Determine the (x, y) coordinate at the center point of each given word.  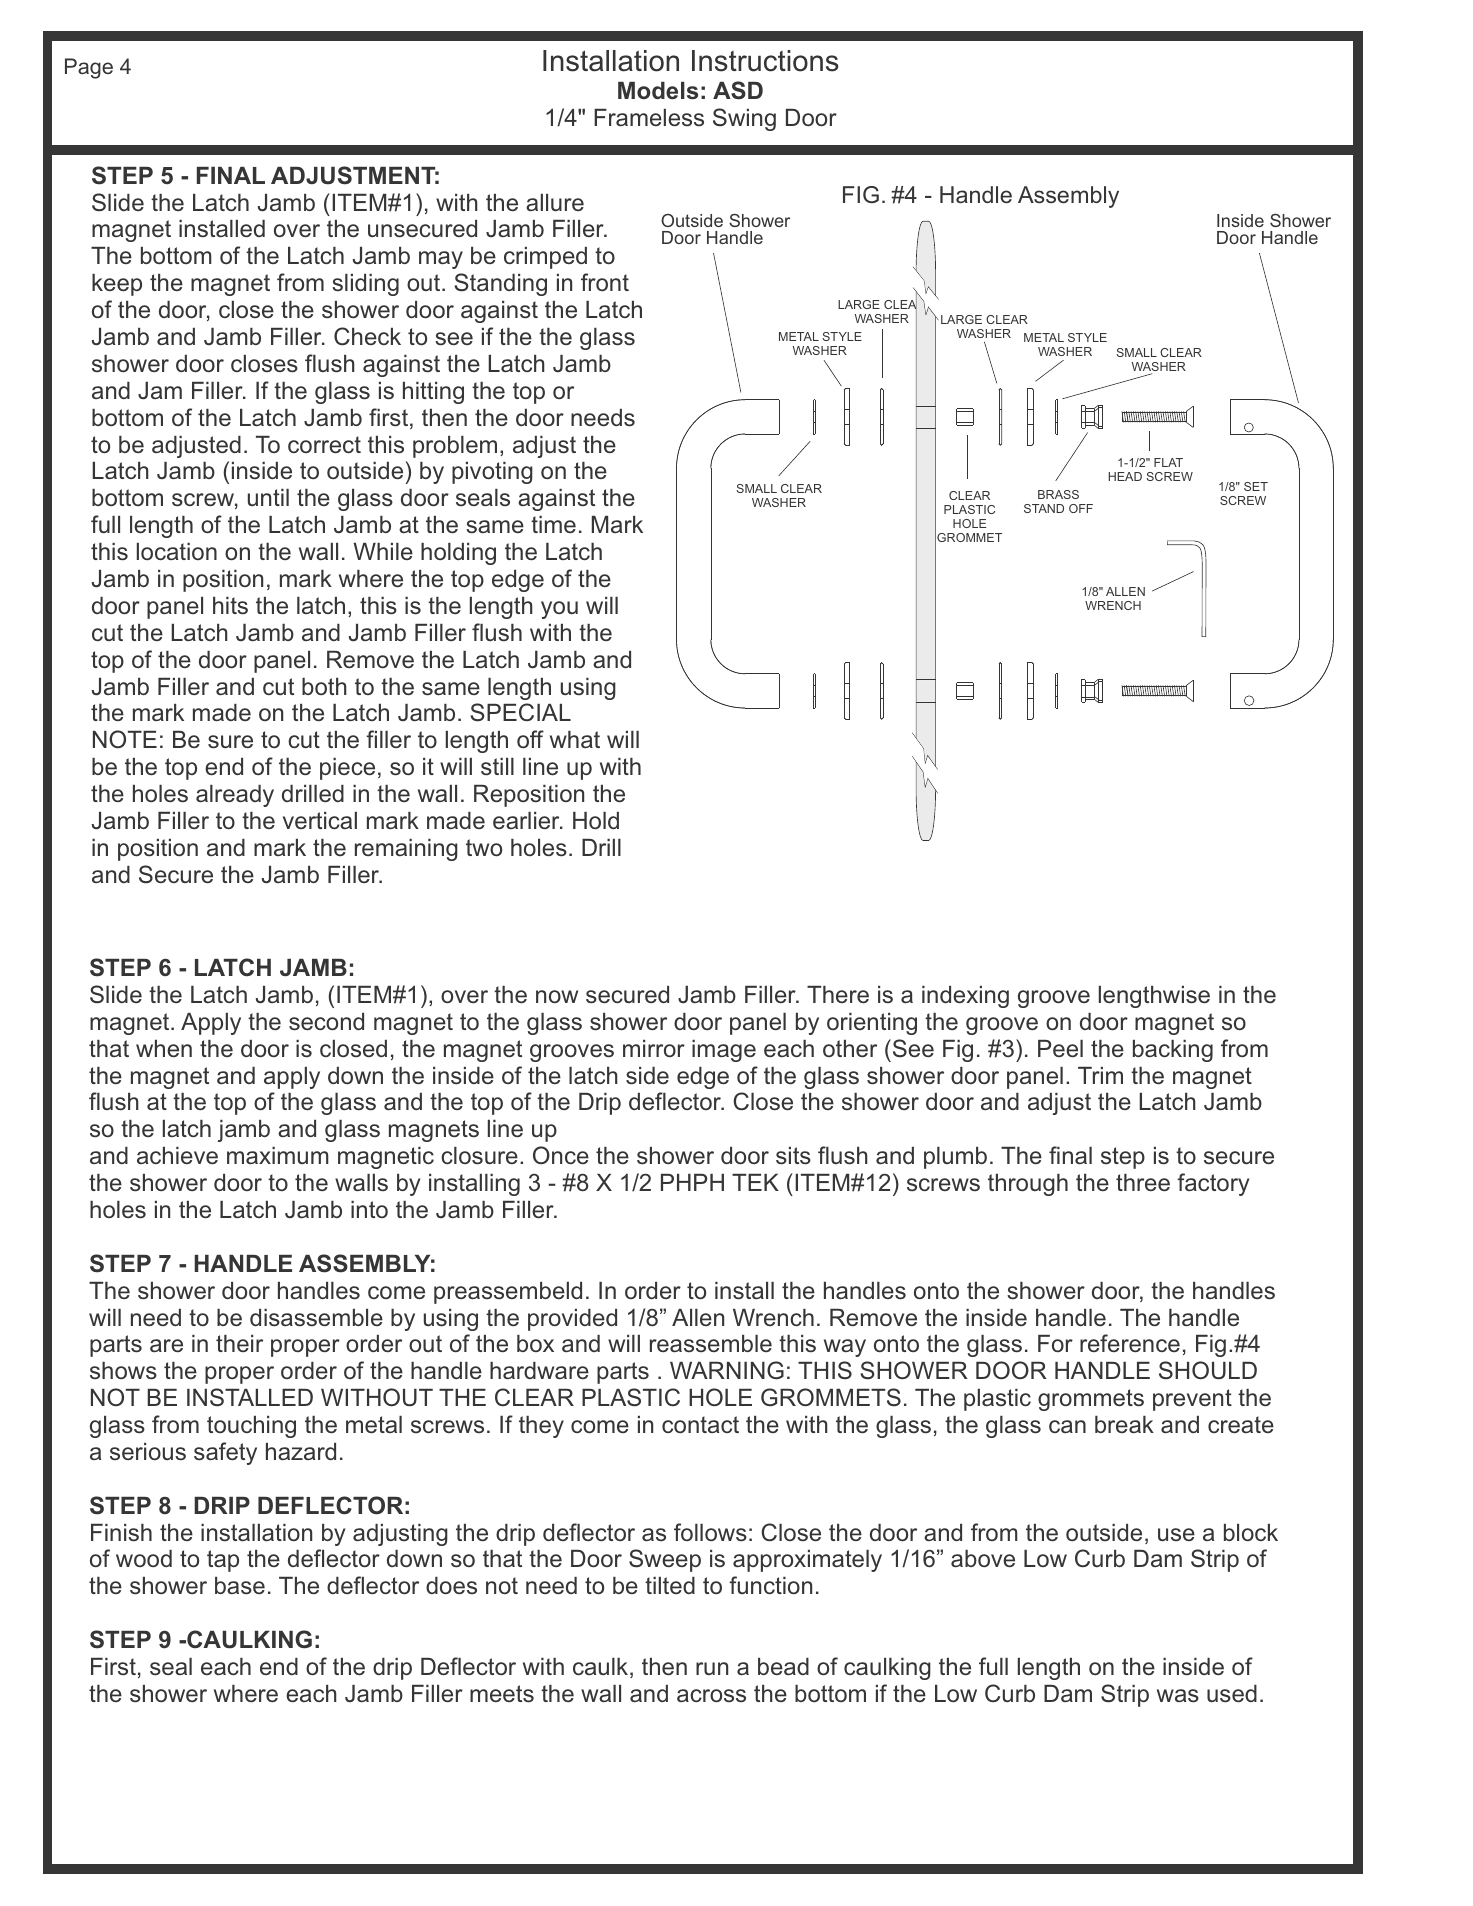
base (240, 1586)
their (239, 1343)
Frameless (649, 118)
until (268, 497)
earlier (527, 820)
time (553, 524)
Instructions (765, 61)
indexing (965, 997)
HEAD (1125, 476)
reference (1130, 1343)
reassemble (711, 1344)
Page (89, 68)
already (235, 796)
